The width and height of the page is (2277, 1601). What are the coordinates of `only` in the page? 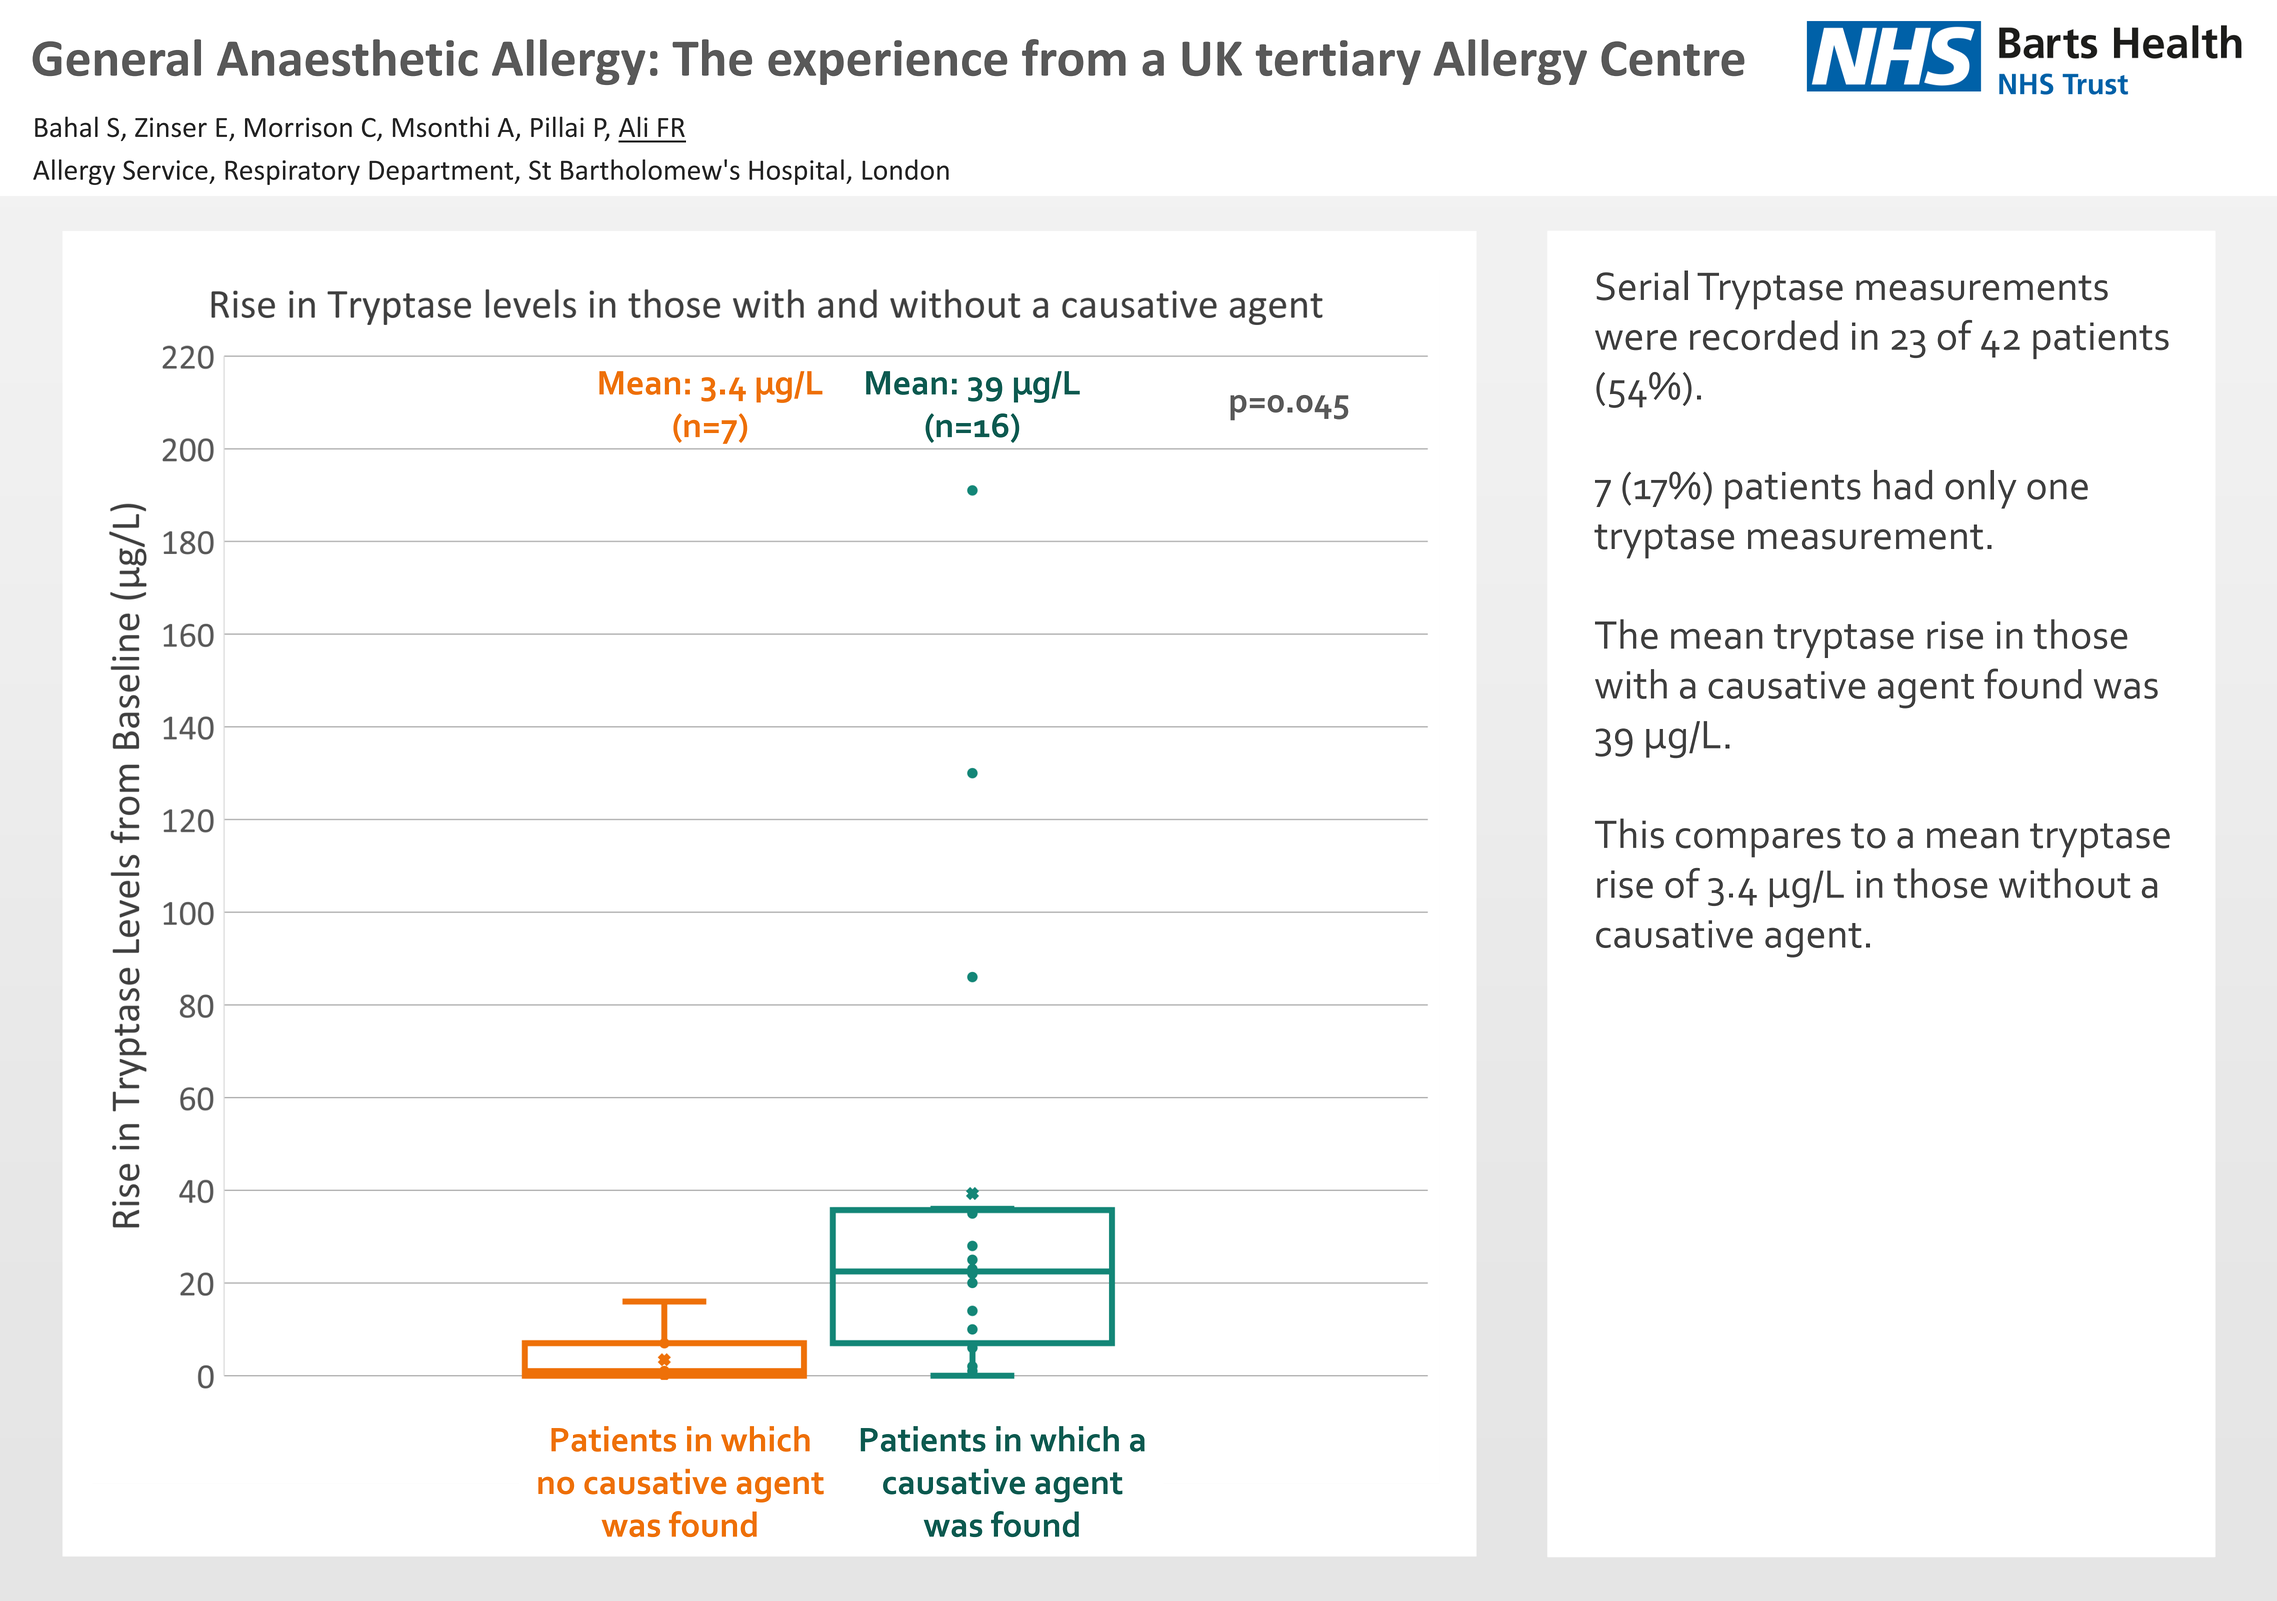 It's located at (1980, 489).
